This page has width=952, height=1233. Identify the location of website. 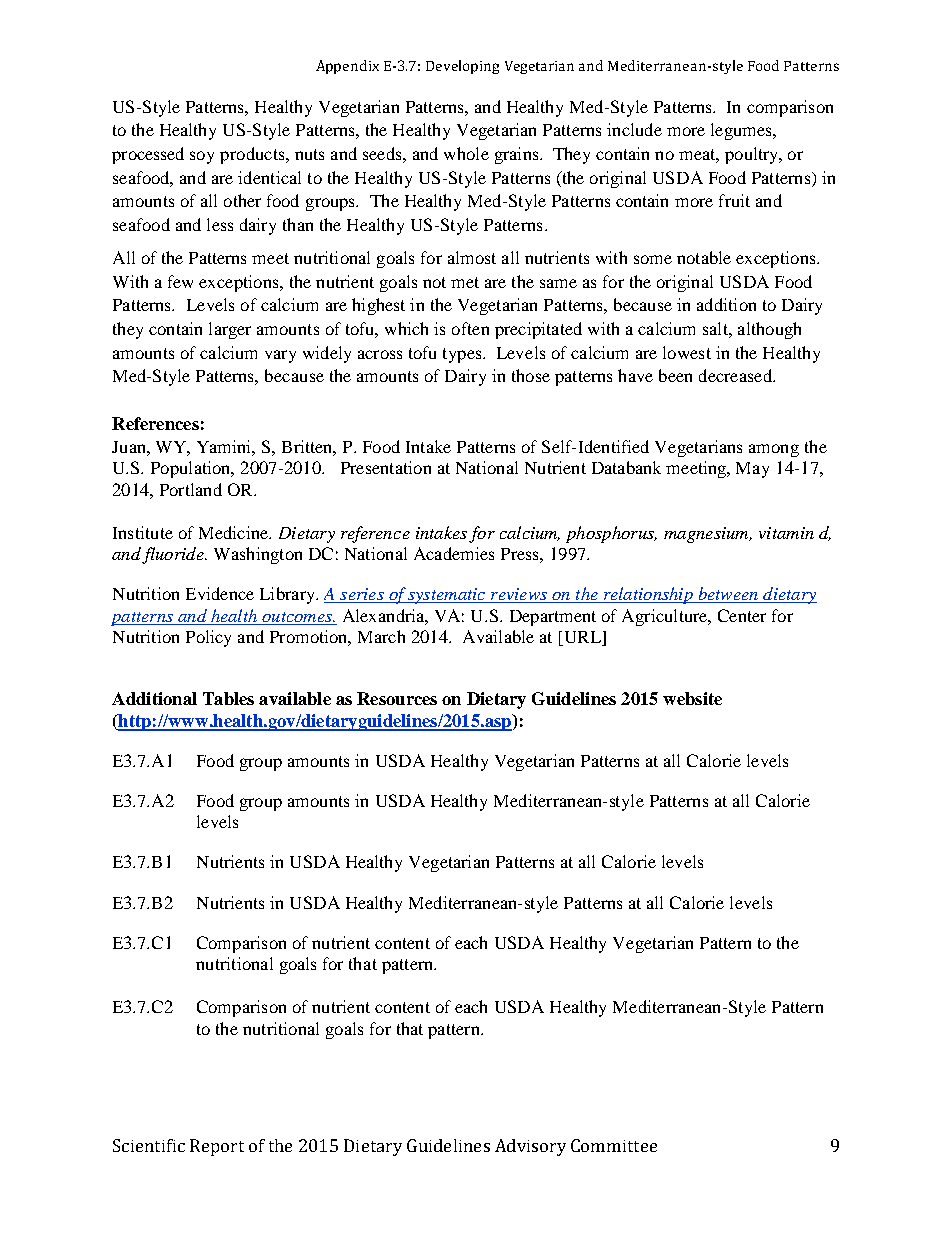
(692, 698).
